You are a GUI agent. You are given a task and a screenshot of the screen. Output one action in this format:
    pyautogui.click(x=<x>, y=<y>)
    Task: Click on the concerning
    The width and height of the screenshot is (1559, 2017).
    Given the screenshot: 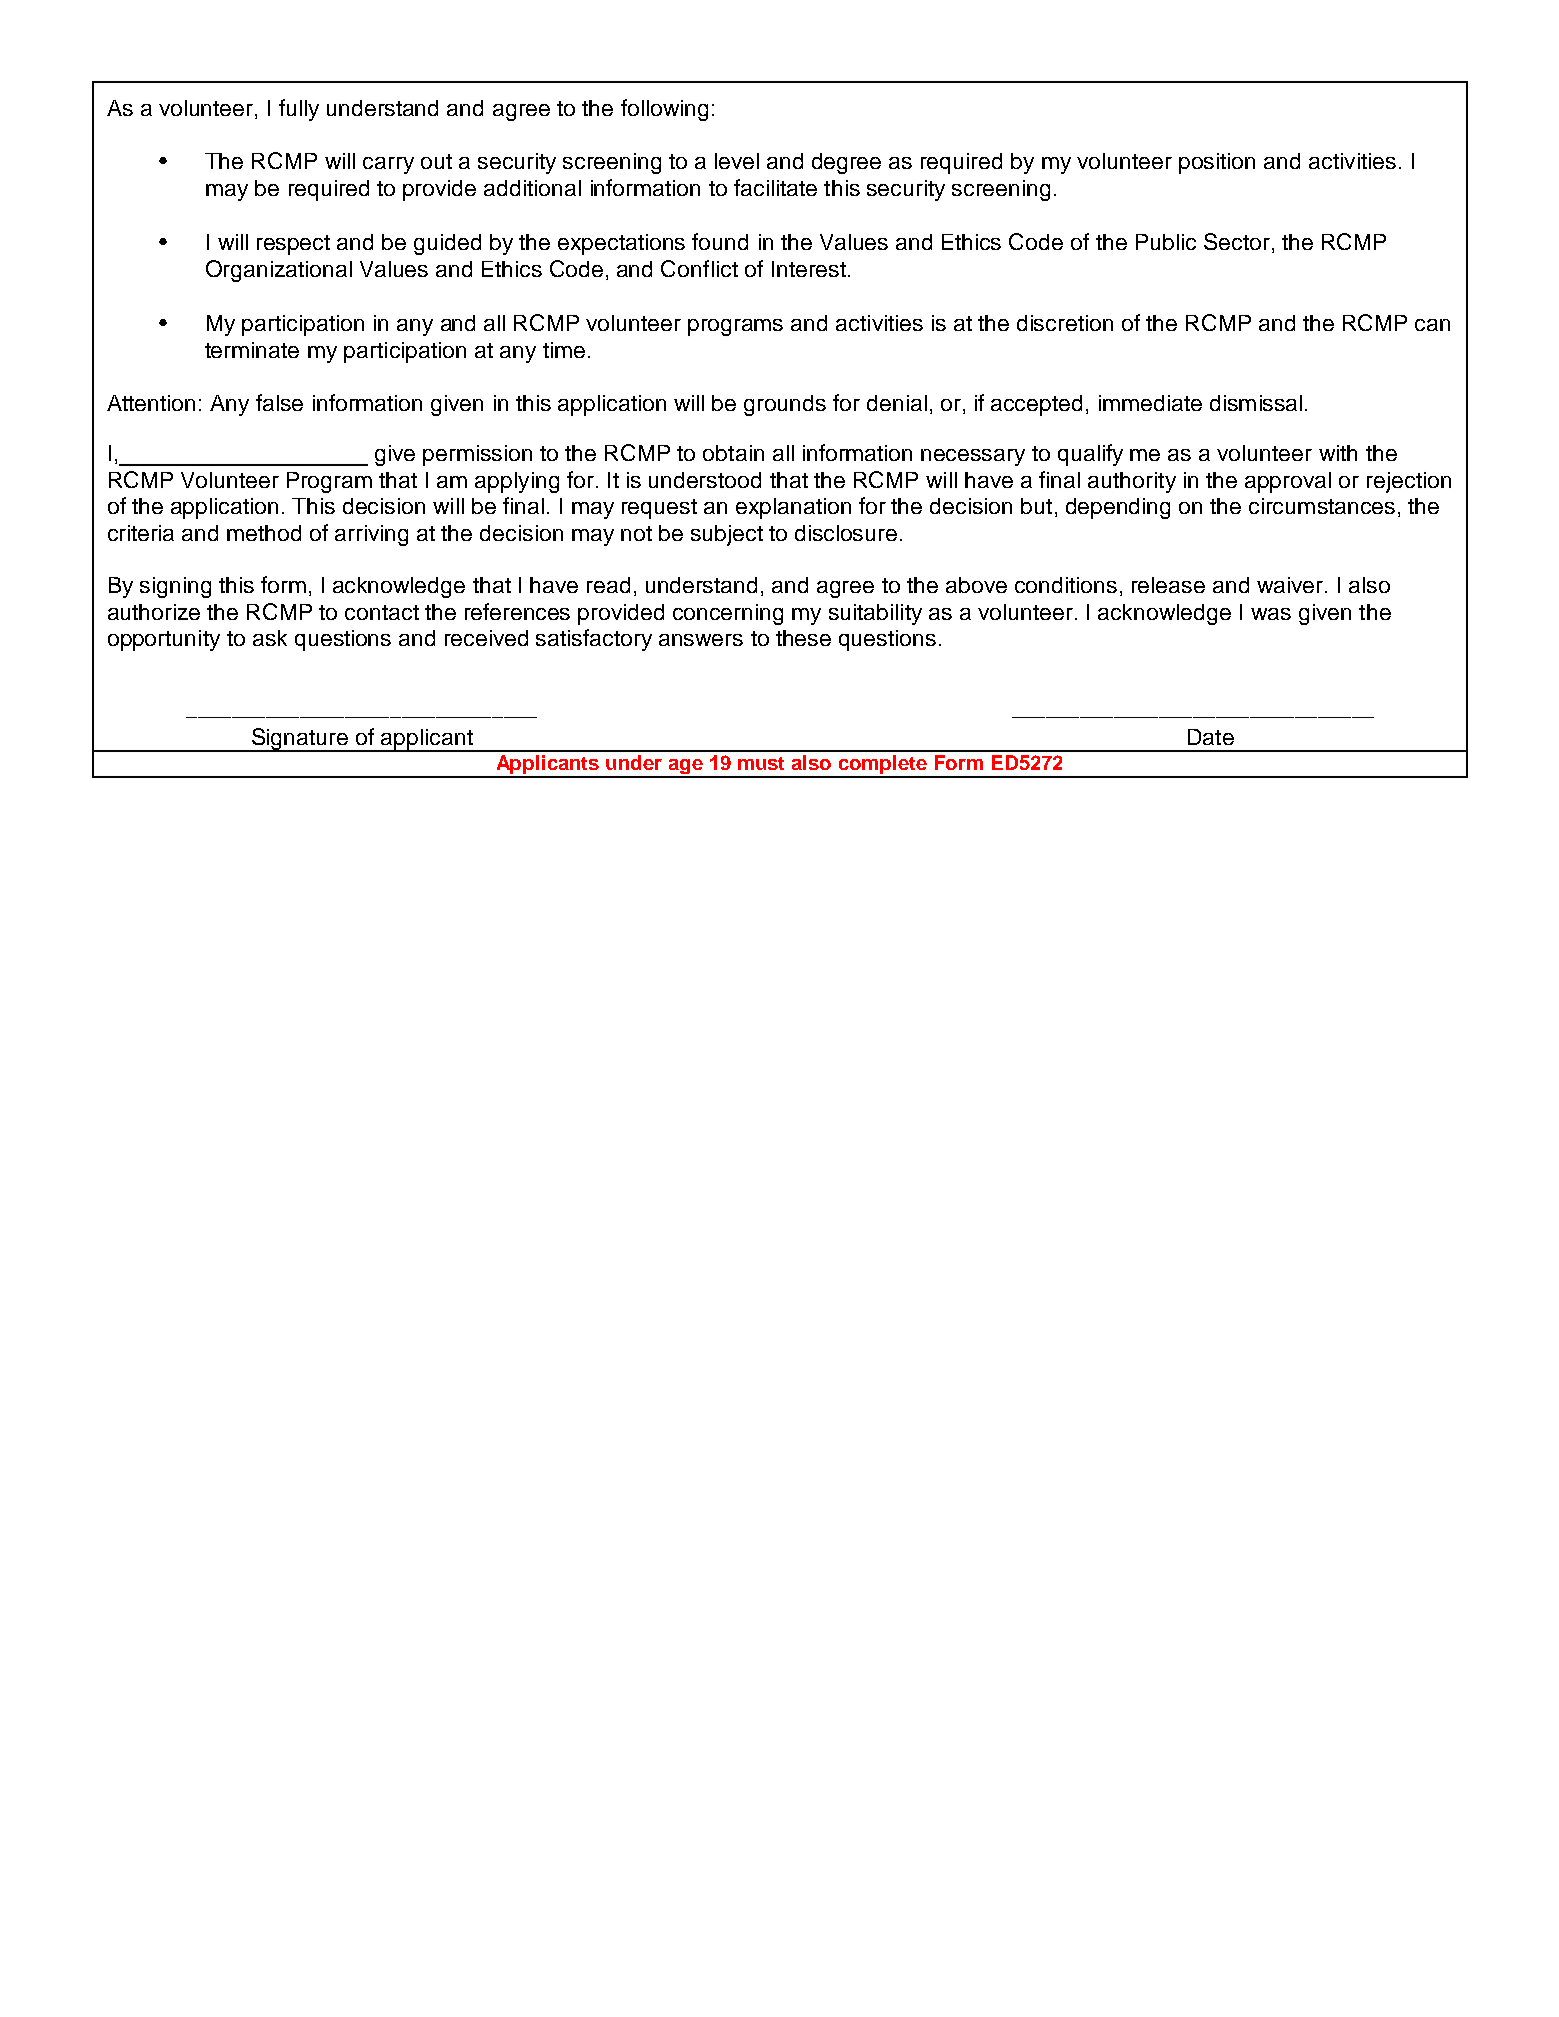 What is the action you would take?
    pyautogui.click(x=728, y=614)
